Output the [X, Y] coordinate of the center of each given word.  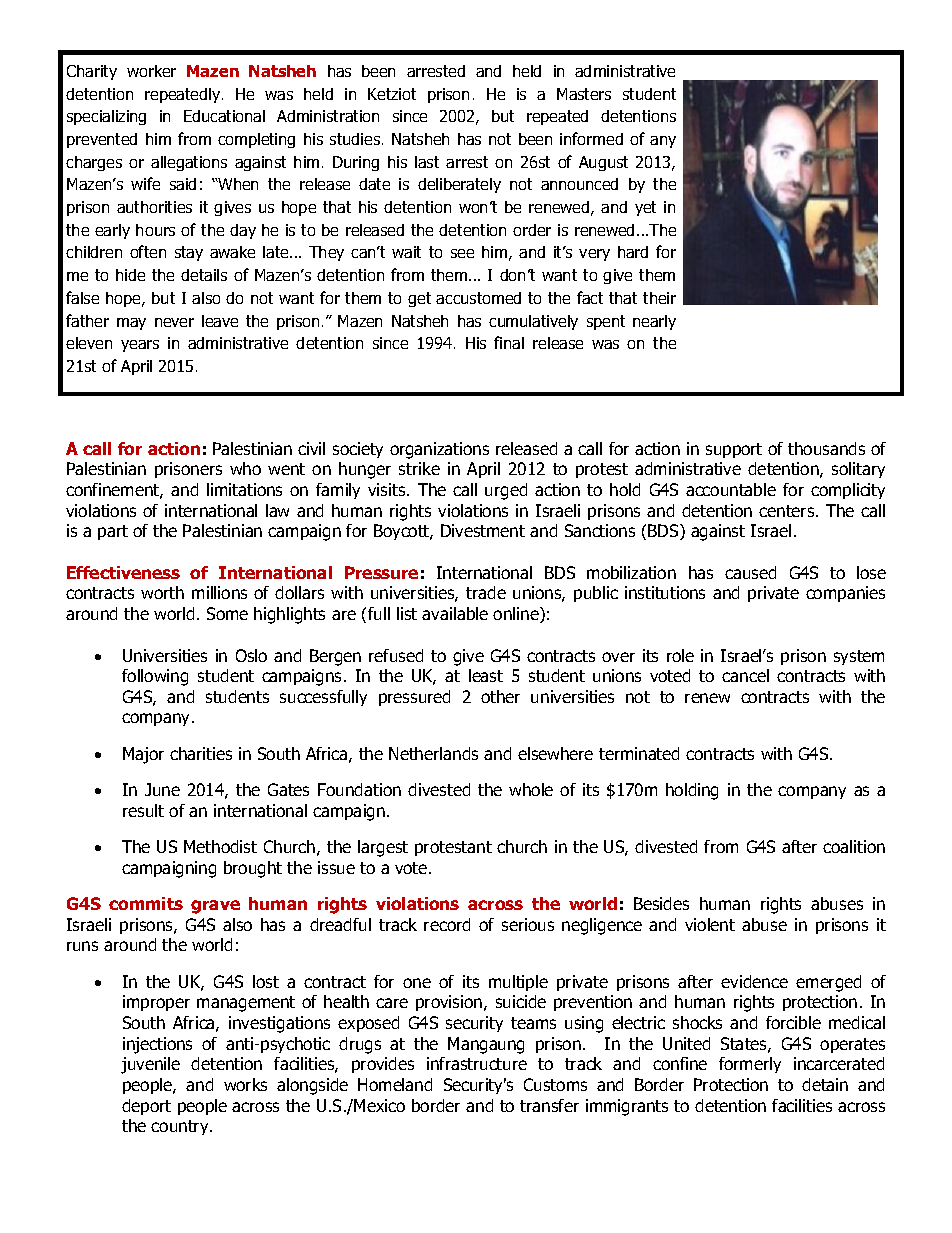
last [427, 162]
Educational [224, 116]
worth [162, 592]
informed [591, 138]
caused [750, 572]
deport [146, 1107]
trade [486, 592]
